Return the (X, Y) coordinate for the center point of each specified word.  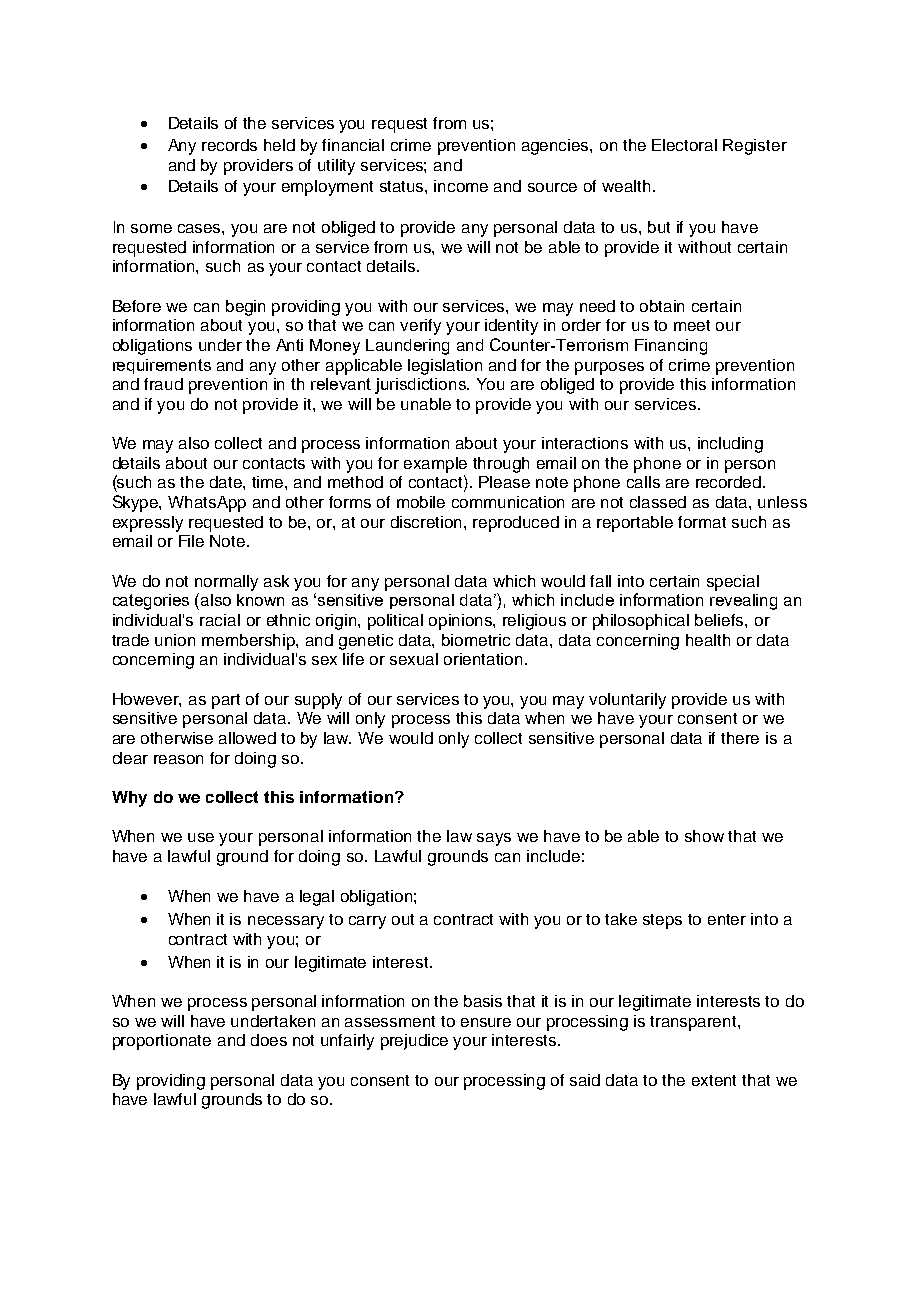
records (229, 145)
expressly (148, 524)
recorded (730, 482)
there (740, 738)
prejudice (414, 1042)
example (435, 465)
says (494, 839)
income (461, 186)
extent (714, 1080)
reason (178, 759)
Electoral (684, 145)
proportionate (162, 1042)
